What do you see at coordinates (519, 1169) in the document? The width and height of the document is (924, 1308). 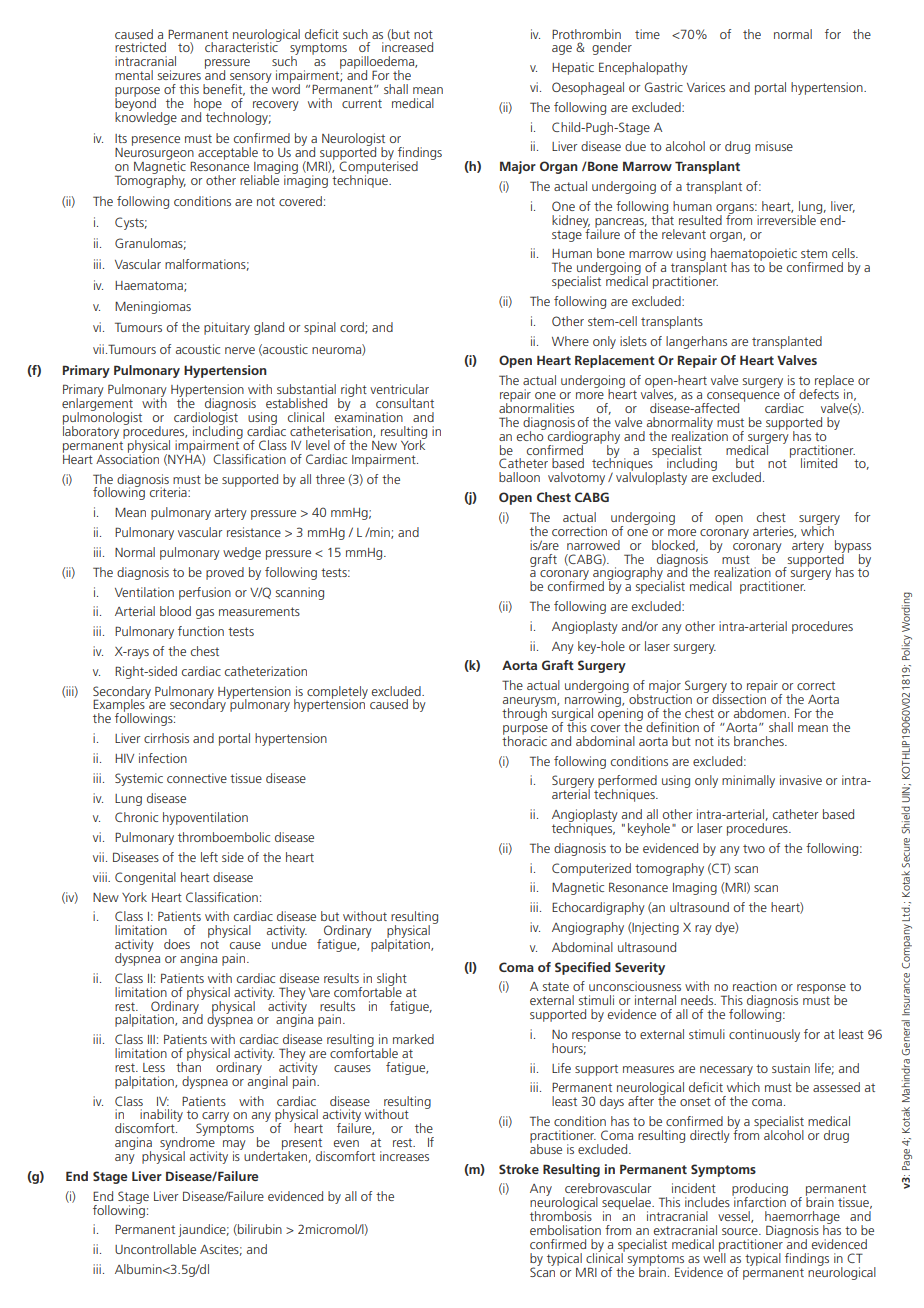 I see `Stroke` at bounding box center [519, 1169].
